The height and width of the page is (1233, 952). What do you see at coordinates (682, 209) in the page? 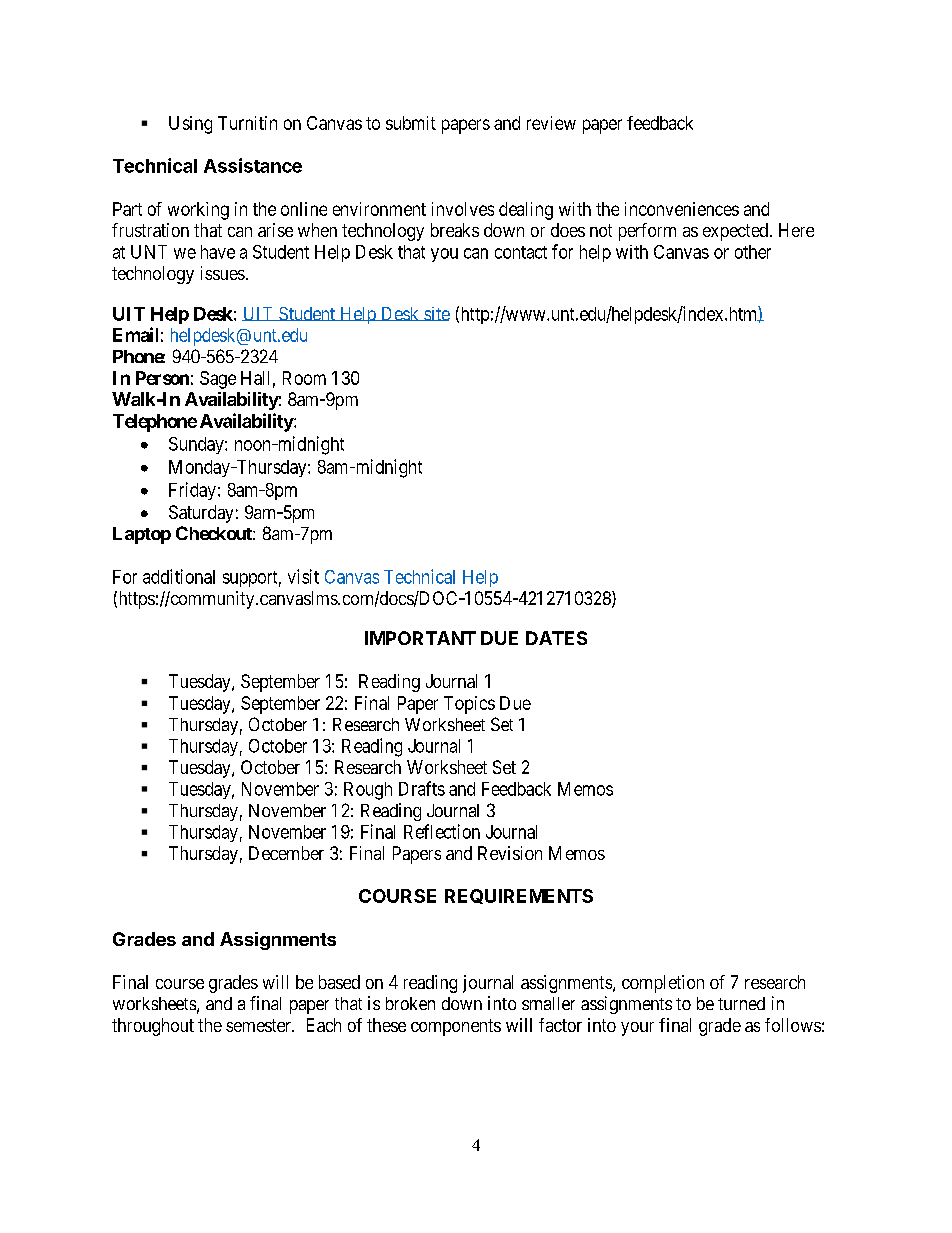
I see `inconveniences` at bounding box center [682, 209].
